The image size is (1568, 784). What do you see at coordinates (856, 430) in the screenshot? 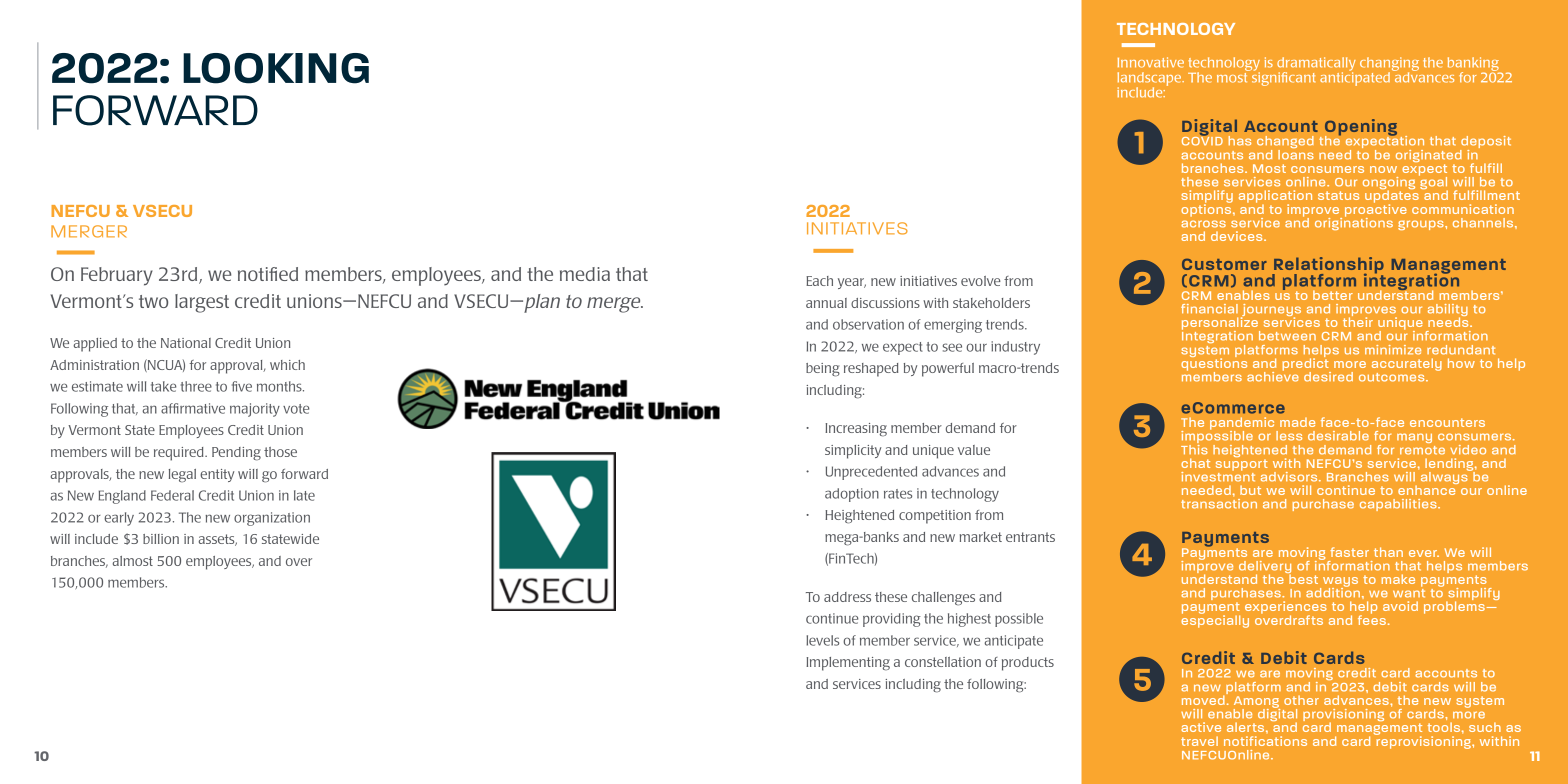
I see `Increasing` at bounding box center [856, 430].
